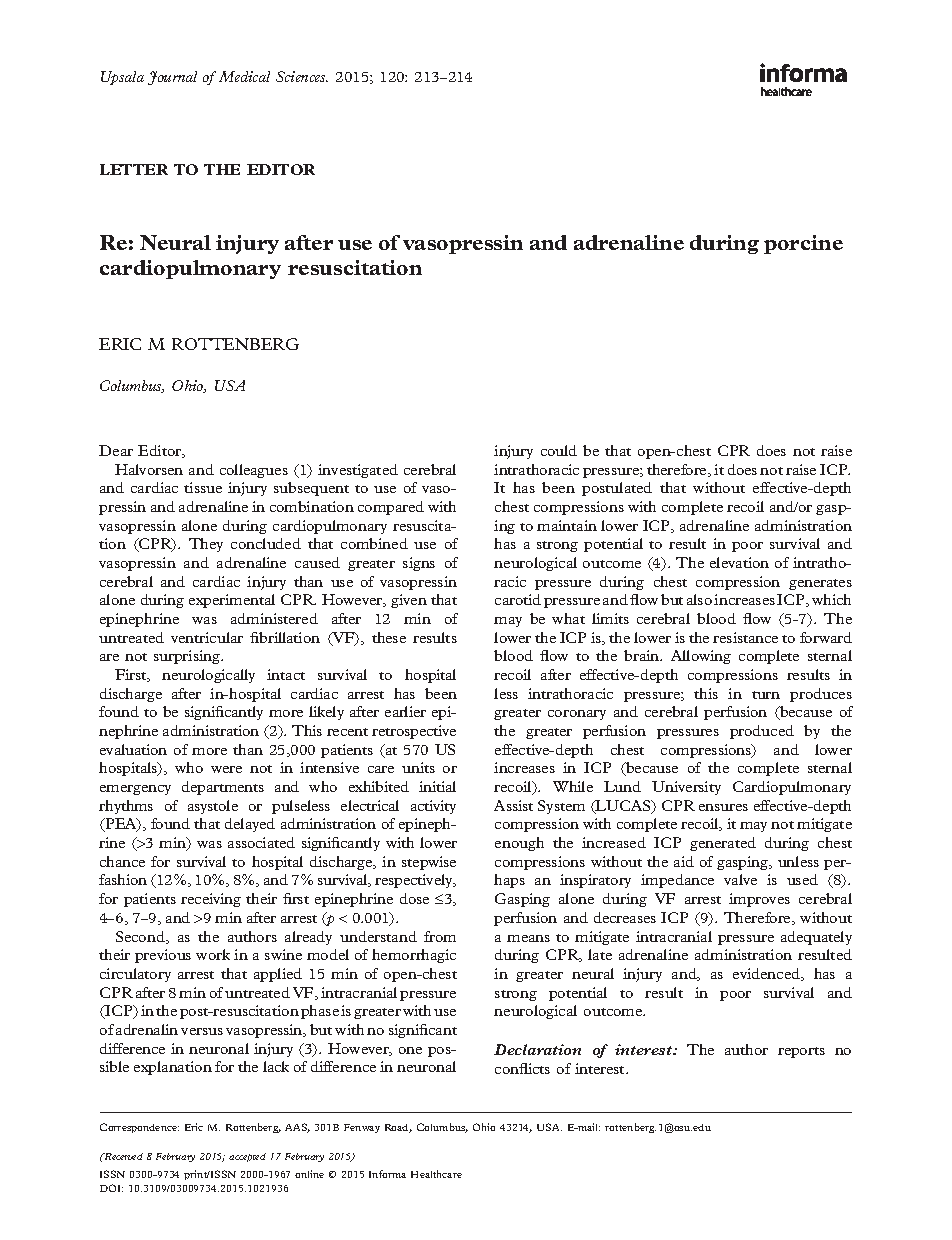 The width and height of the document is (952, 1240). I want to click on resistance, so click(745, 637).
